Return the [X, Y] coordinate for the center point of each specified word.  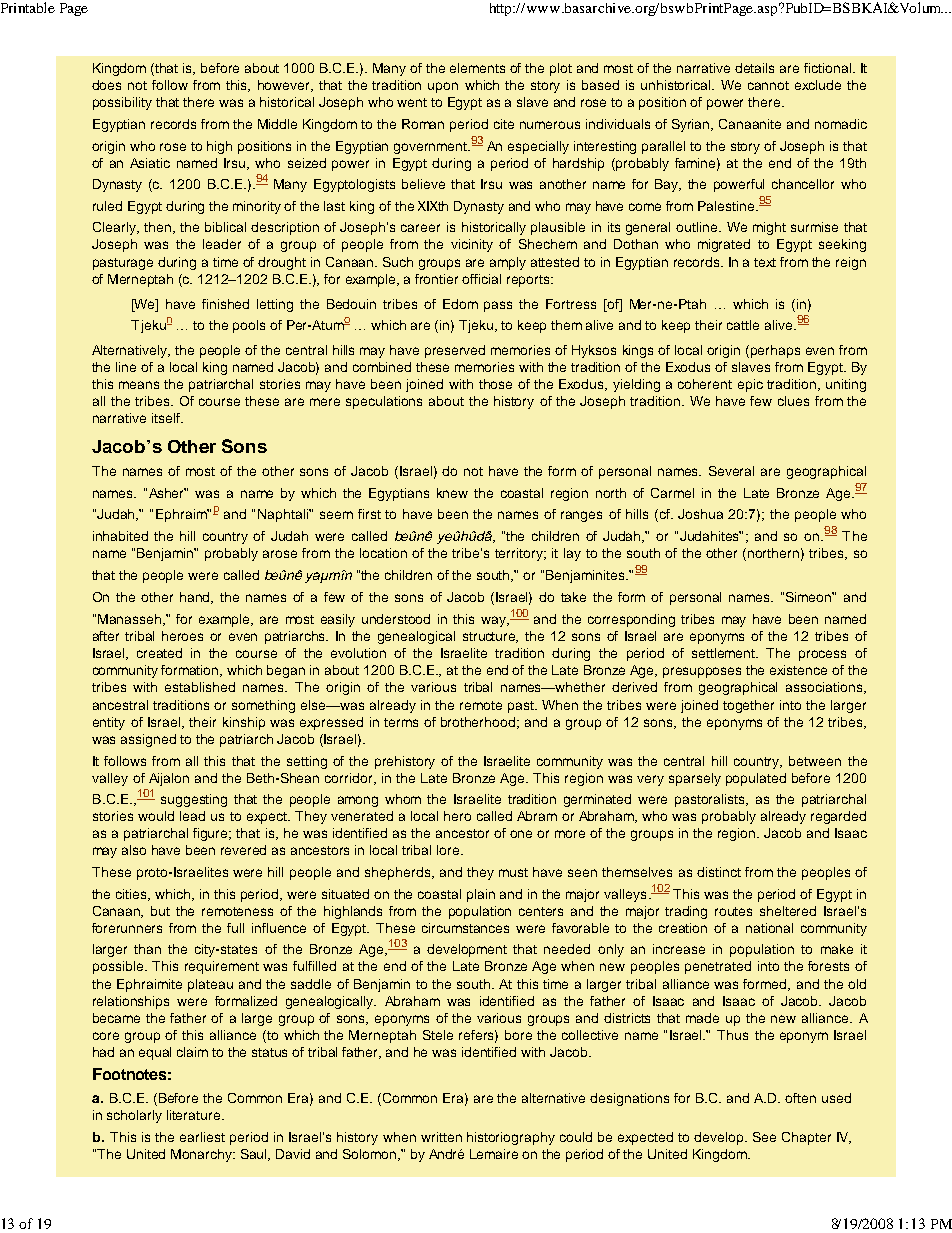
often [800, 1098]
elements [477, 68]
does [106, 85]
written [441, 1137]
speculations [384, 402]
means [139, 385]
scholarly [134, 1116]
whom [403, 799]
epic [750, 385]
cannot [768, 85]
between [815, 761]
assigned [148, 740]
